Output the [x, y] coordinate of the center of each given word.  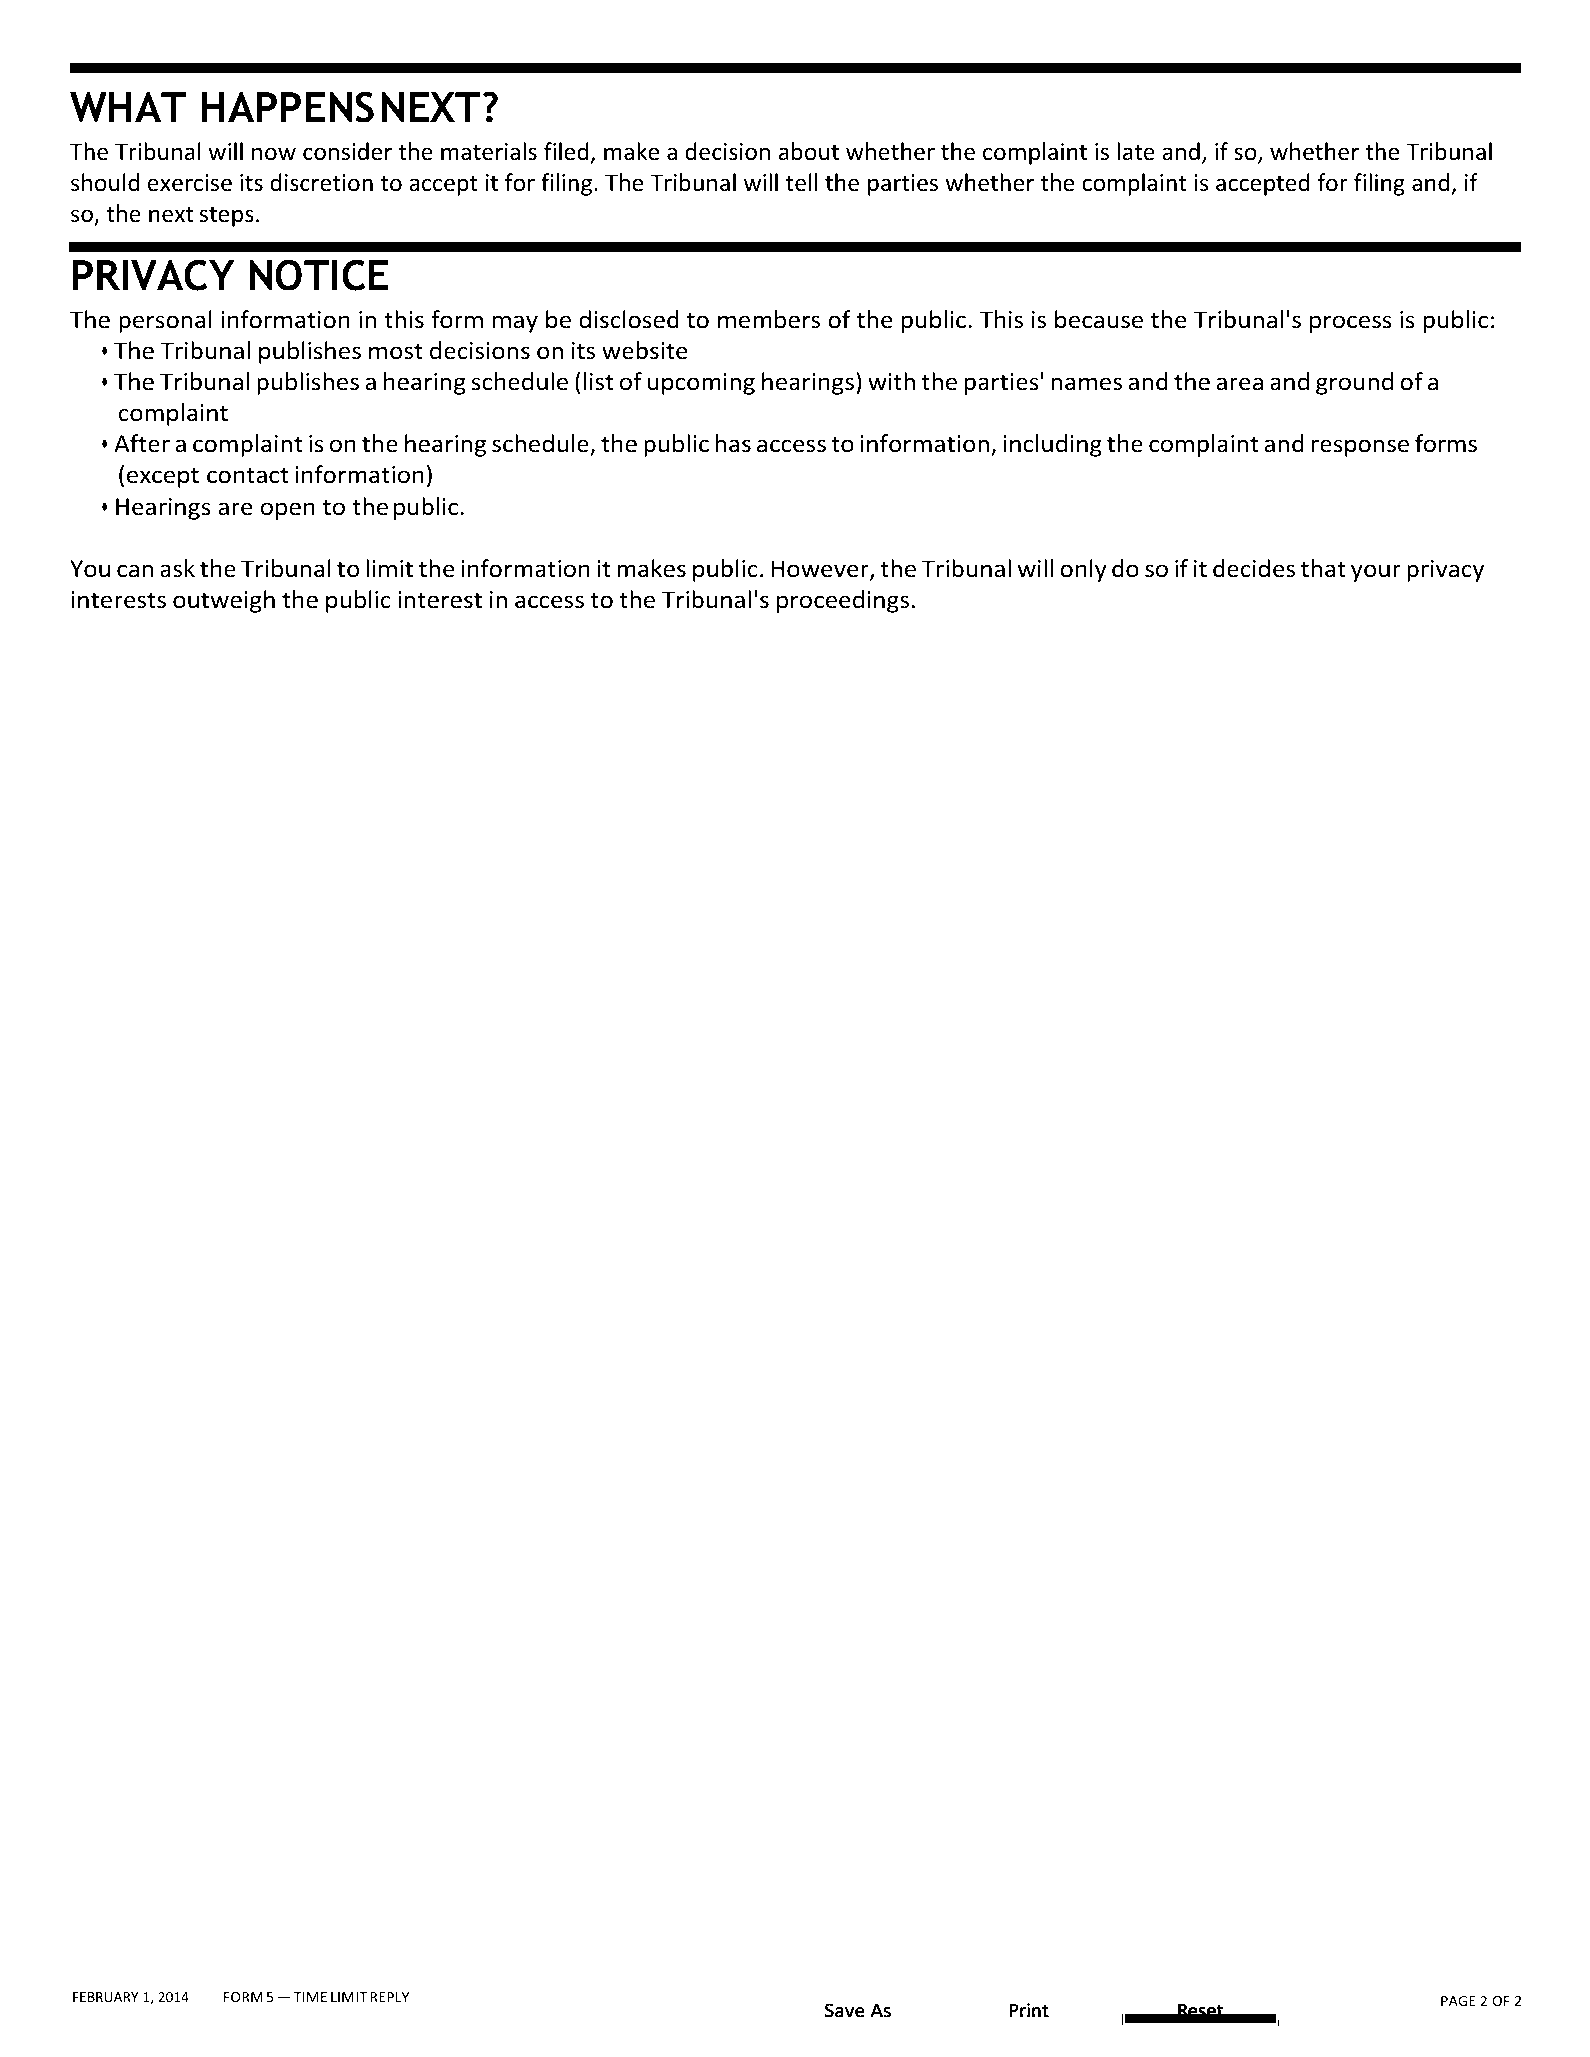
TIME [310, 1997]
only [1083, 570]
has [733, 443]
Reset [1200, 2010]
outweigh [224, 601]
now [274, 154]
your [1376, 573]
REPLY [389, 1997]
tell [801, 182]
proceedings [843, 601]
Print [1029, 2010]
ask [177, 568]
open [288, 511]
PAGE [1458, 2001]
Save [844, 2010]
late [1136, 151]
